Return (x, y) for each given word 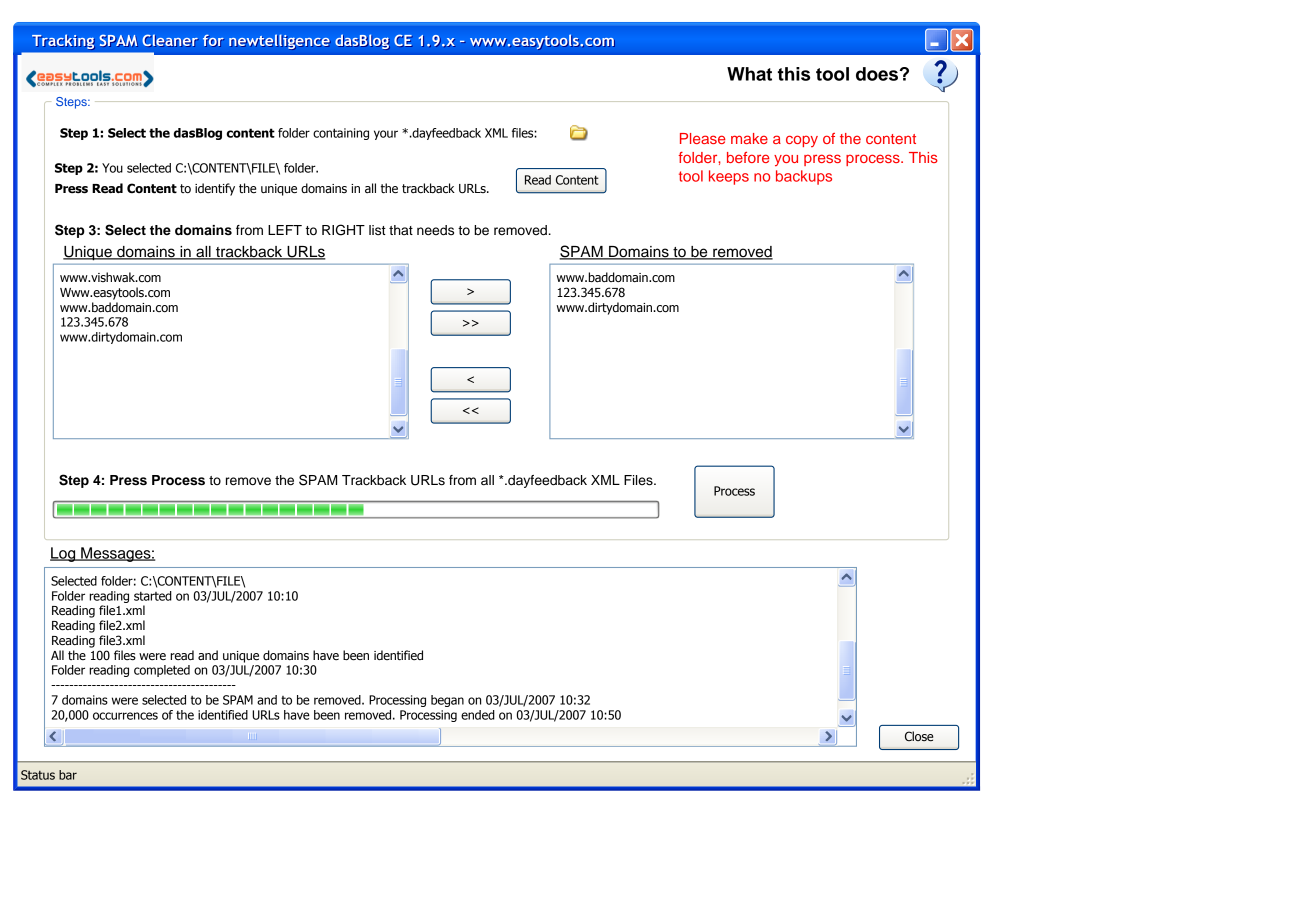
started (153, 596)
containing (341, 134)
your (386, 135)
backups (804, 177)
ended (478, 715)
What (749, 74)
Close (919, 736)
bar (68, 775)
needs (435, 230)
